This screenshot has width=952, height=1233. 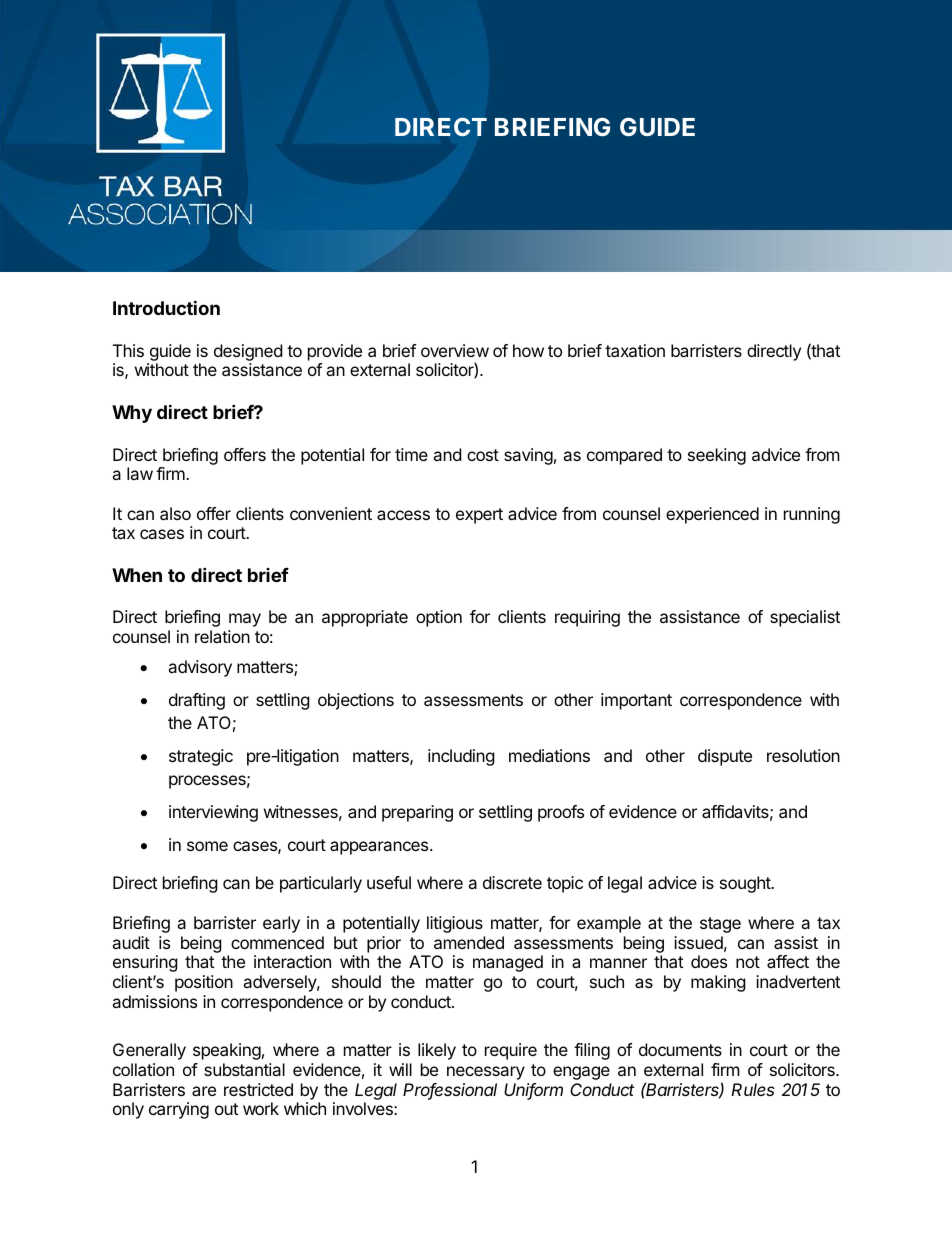 What do you see at coordinates (455, 350) in the screenshot?
I see `overview` at bounding box center [455, 350].
